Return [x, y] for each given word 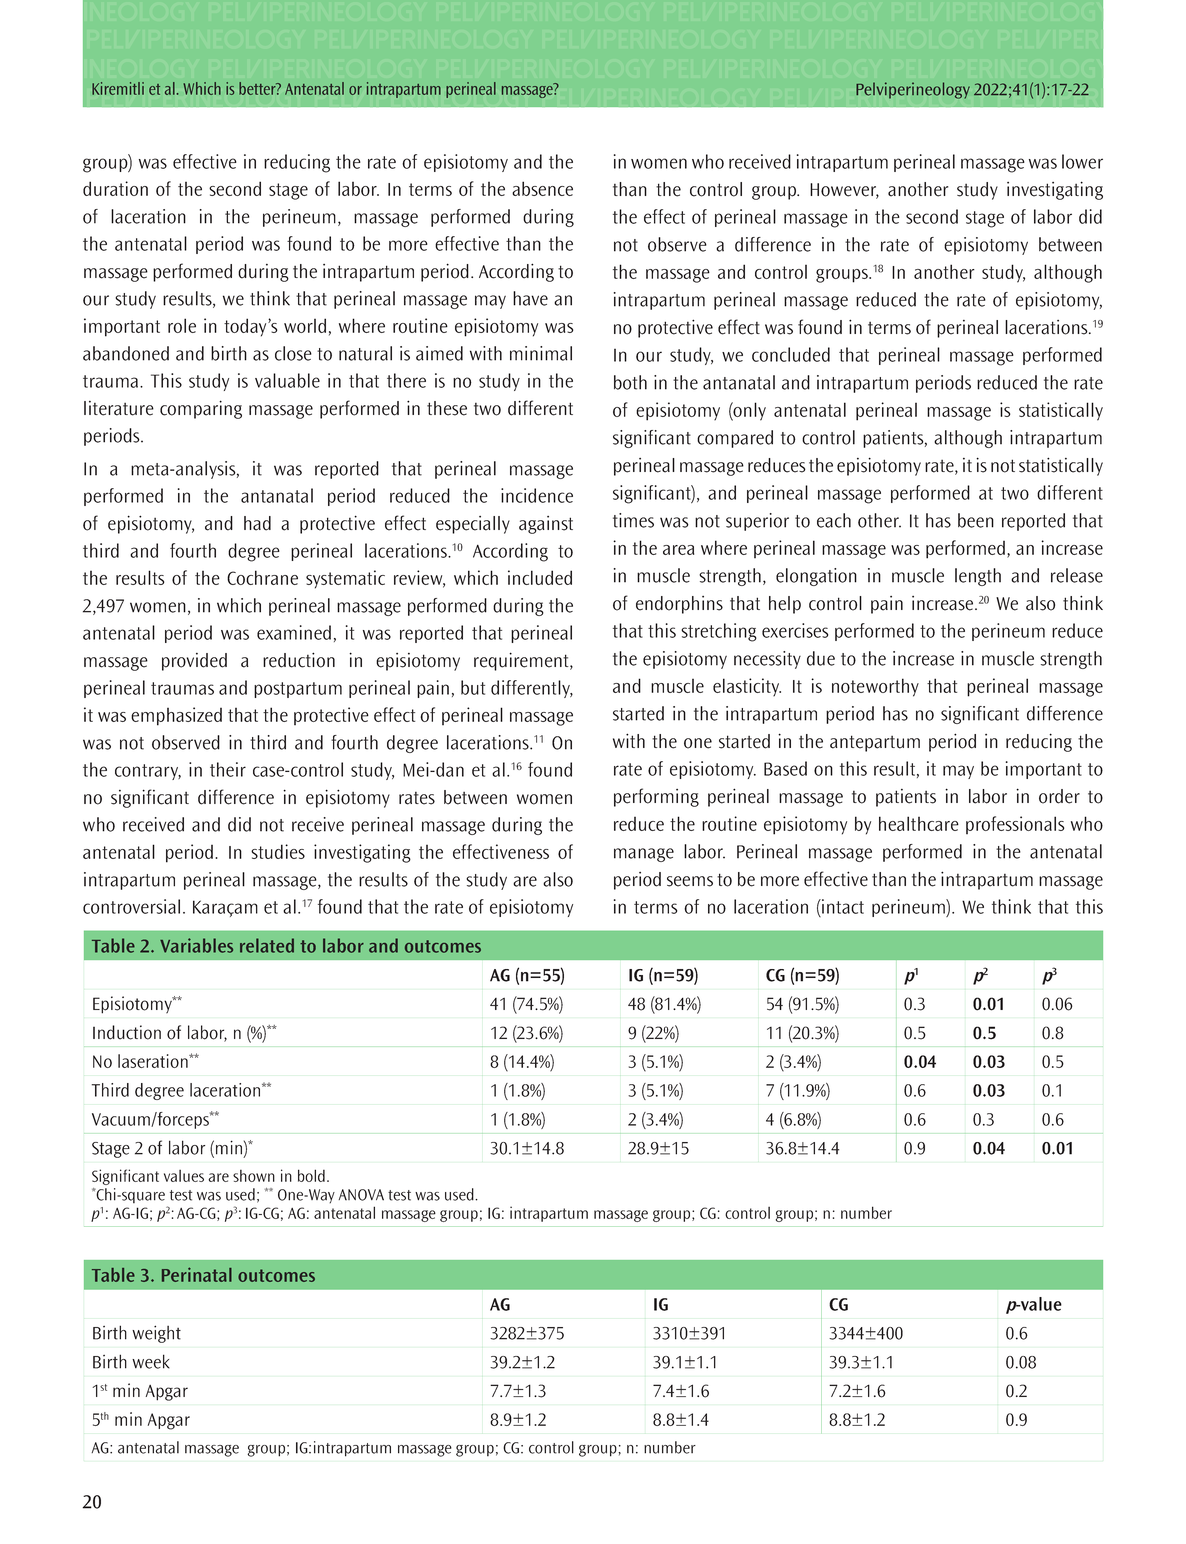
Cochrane [262, 577]
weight [156, 1334]
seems [690, 881]
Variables [196, 945]
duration [115, 188]
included [540, 577]
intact [842, 906]
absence [542, 188]
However [844, 191]
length [978, 577]
